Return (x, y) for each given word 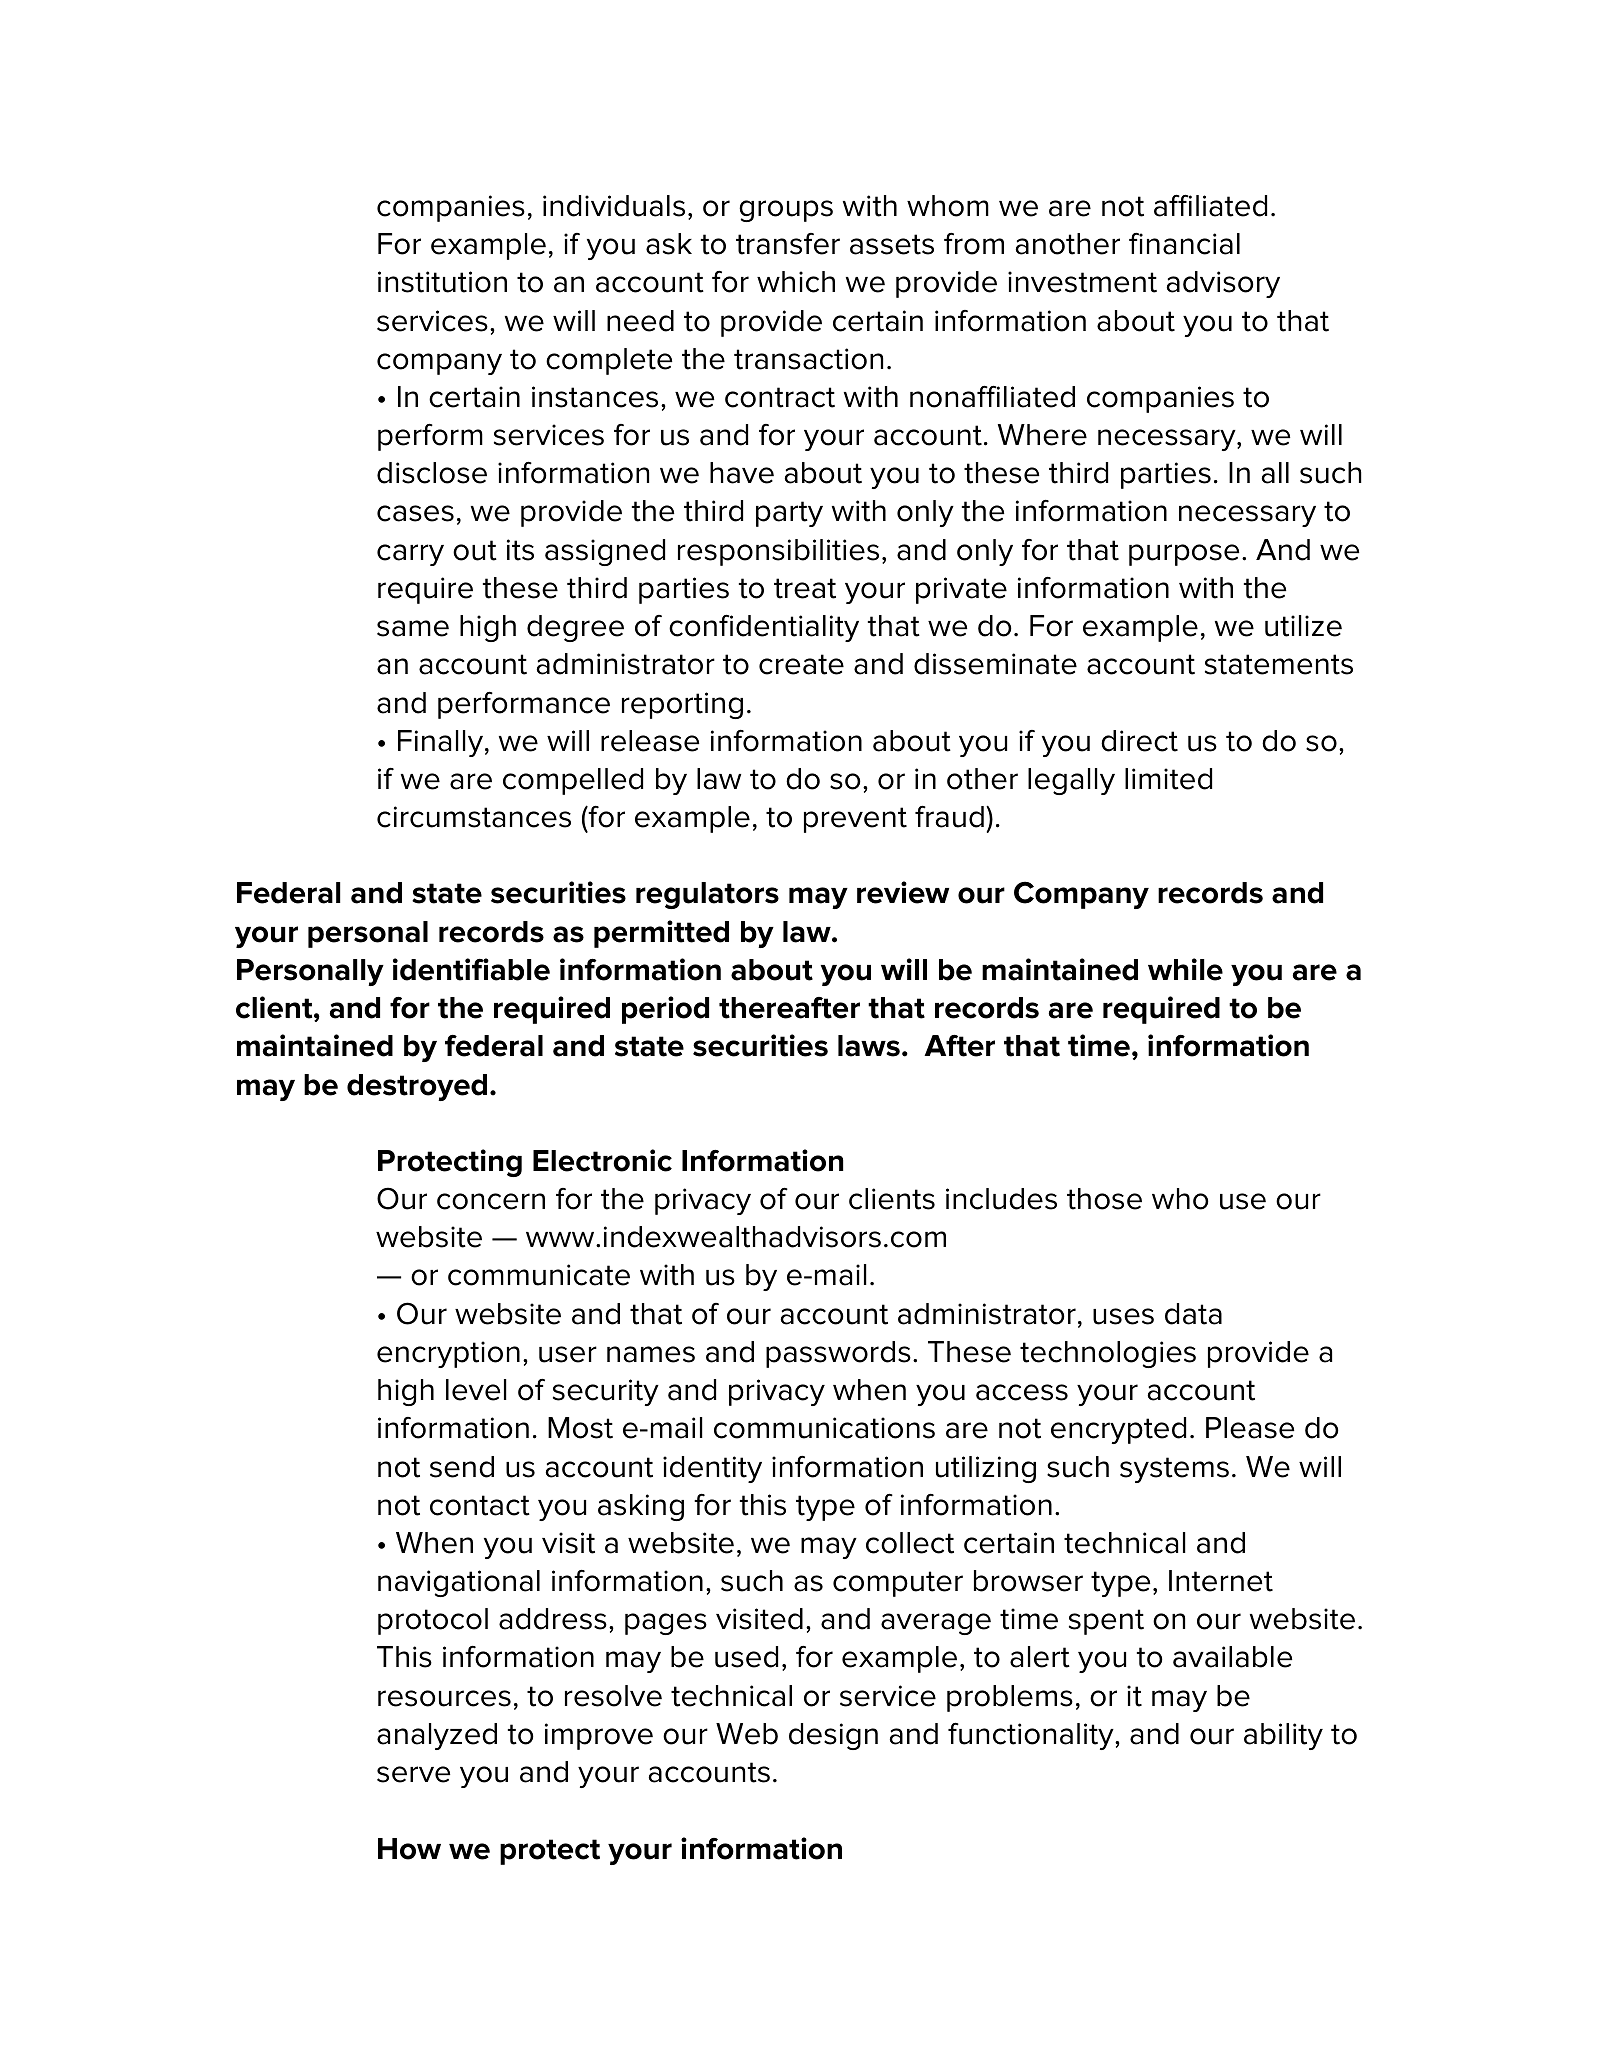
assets (892, 244)
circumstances (474, 817)
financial (1184, 244)
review (903, 892)
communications (824, 1428)
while (1185, 969)
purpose (1184, 555)
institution (442, 282)
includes (1001, 1199)
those (1104, 1199)
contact (480, 1505)
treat (805, 588)
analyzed (437, 1736)
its (520, 550)
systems (1174, 1470)
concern (491, 1201)
